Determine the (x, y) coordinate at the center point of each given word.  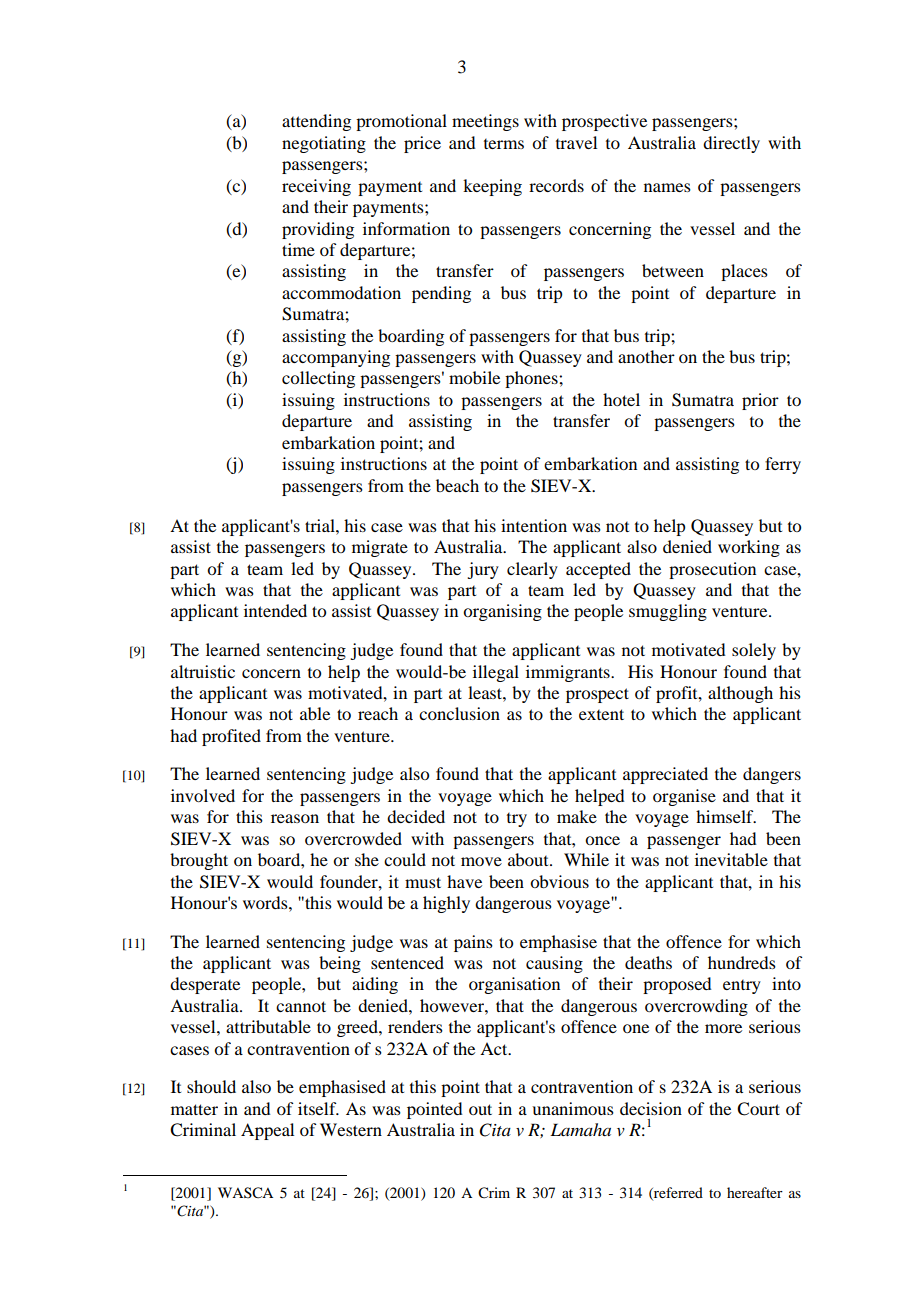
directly (731, 144)
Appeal (267, 1131)
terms (504, 144)
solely (754, 651)
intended (275, 610)
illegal (496, 673)
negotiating (324, 144)
